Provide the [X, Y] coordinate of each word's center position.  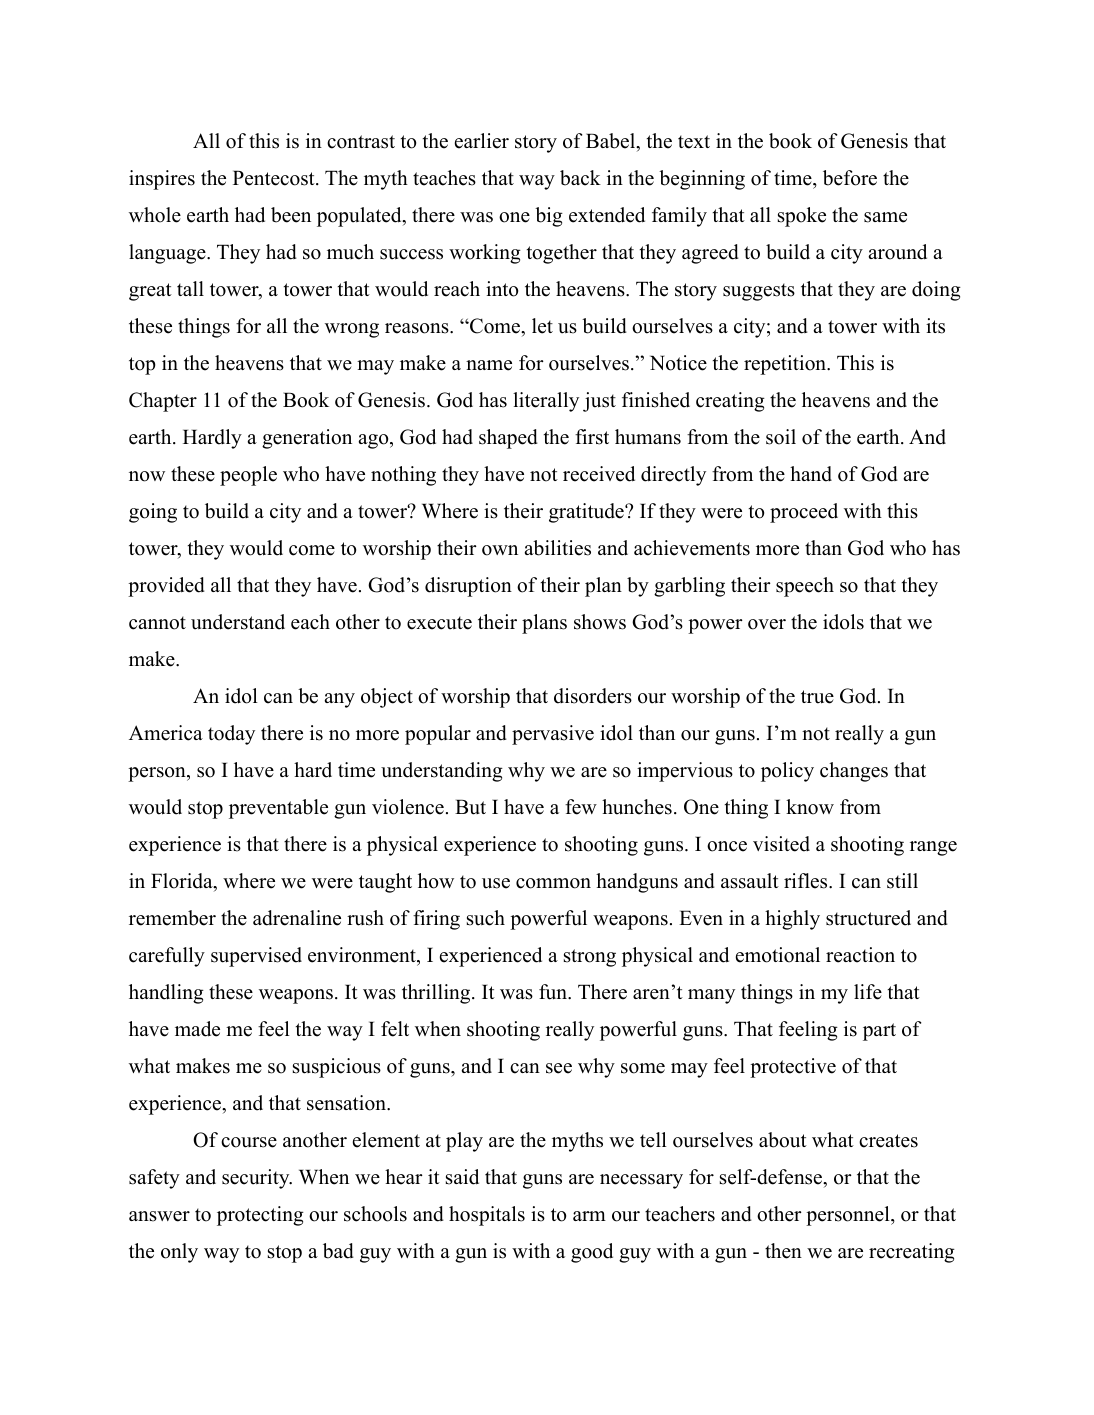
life [868, 992]
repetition [786, 365]
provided [166, 587]
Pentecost [275, 178]
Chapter [163, 402]
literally [546, 402]
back [580, 178]
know [810, 807]
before [850, 178]
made [197, 1029]
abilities [557, 548]
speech [805, 587]
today [231, 735]
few [581, 807]
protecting [260, 1216]
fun [554, 992]
